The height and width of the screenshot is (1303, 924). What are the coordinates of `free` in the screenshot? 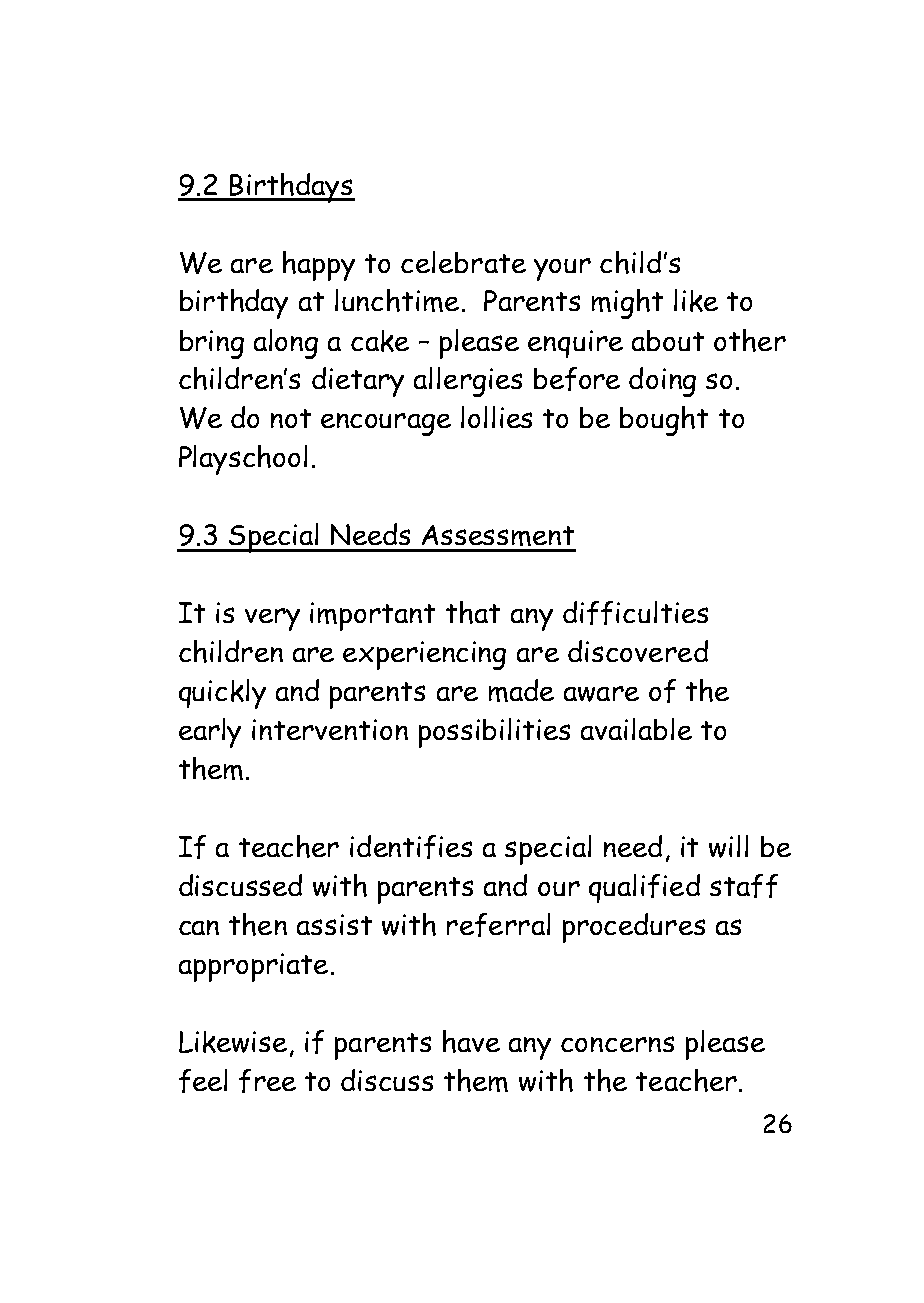 It's located at (267, 1081).
